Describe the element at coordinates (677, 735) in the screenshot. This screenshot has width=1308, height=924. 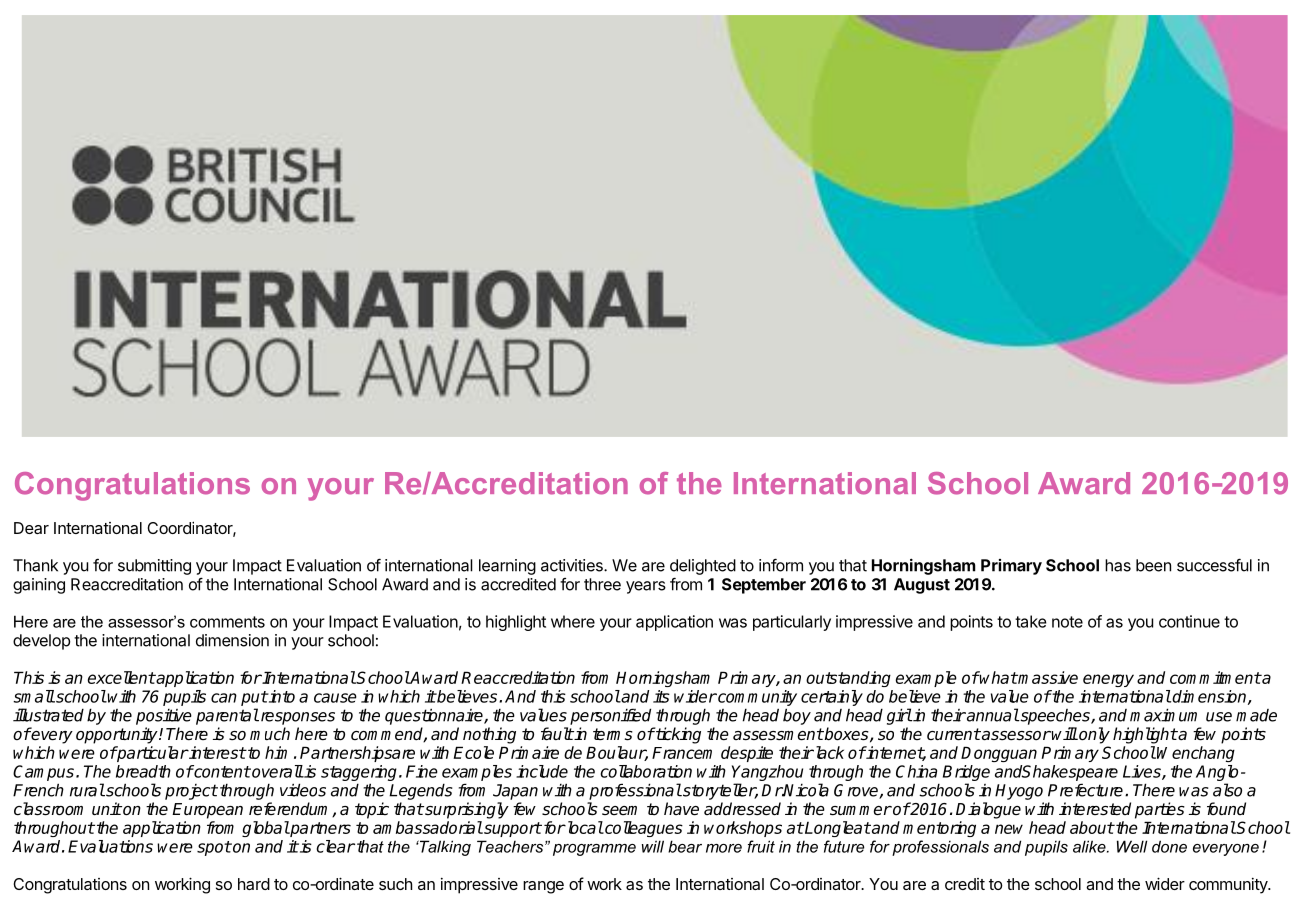
I see `ticking` at that location.
